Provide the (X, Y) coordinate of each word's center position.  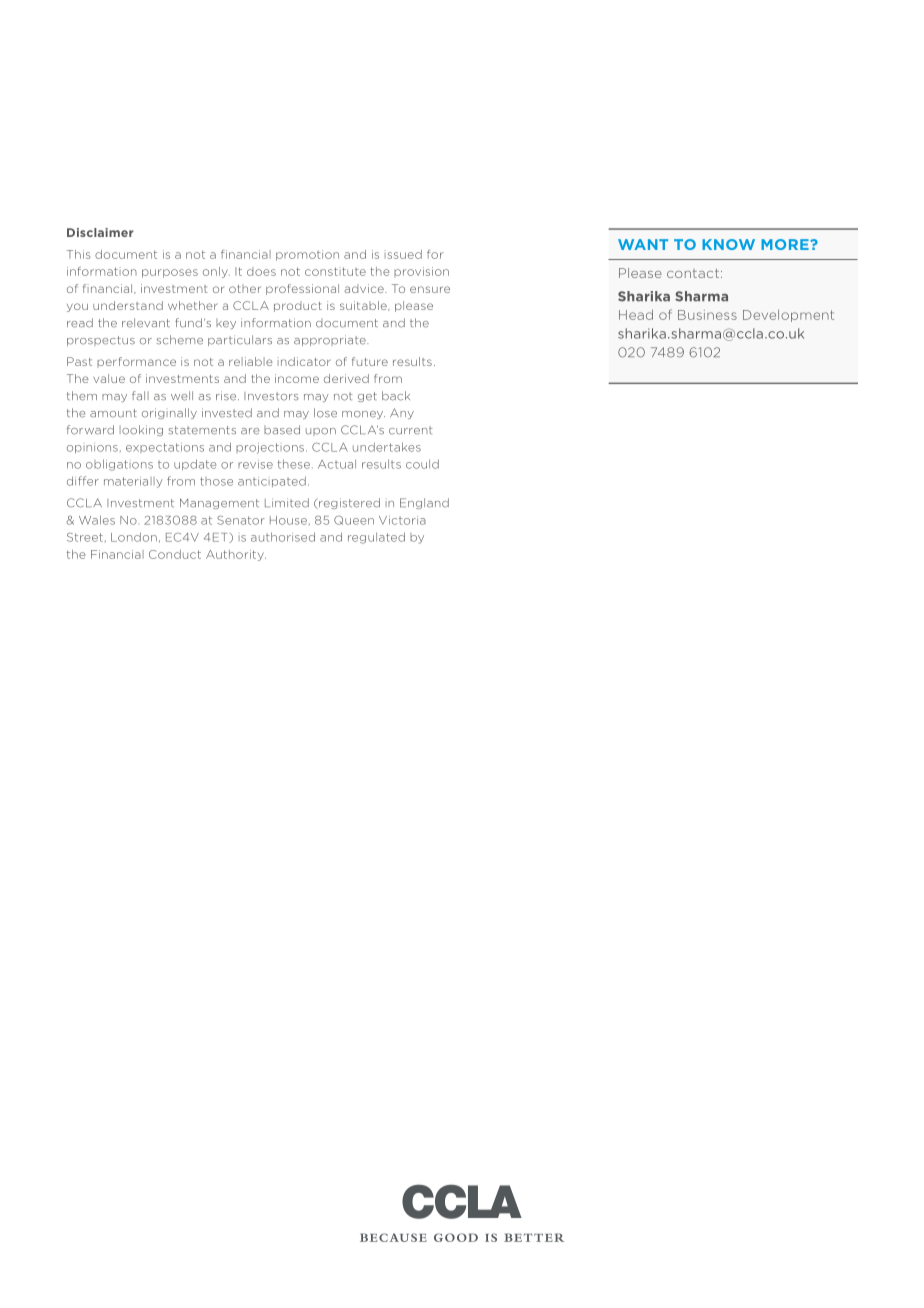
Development (788, 316)
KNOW (728, 244)
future (370, 361)
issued (403, 254)
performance (136, 362)
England (424, 503)
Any (402, 413)
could (422, 464)
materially (133, 482)
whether (193, 305)
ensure (430, 289)
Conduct (175, 554)
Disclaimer (100, 232)
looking (141, 430)
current (410, 430)
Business (707, 315)
